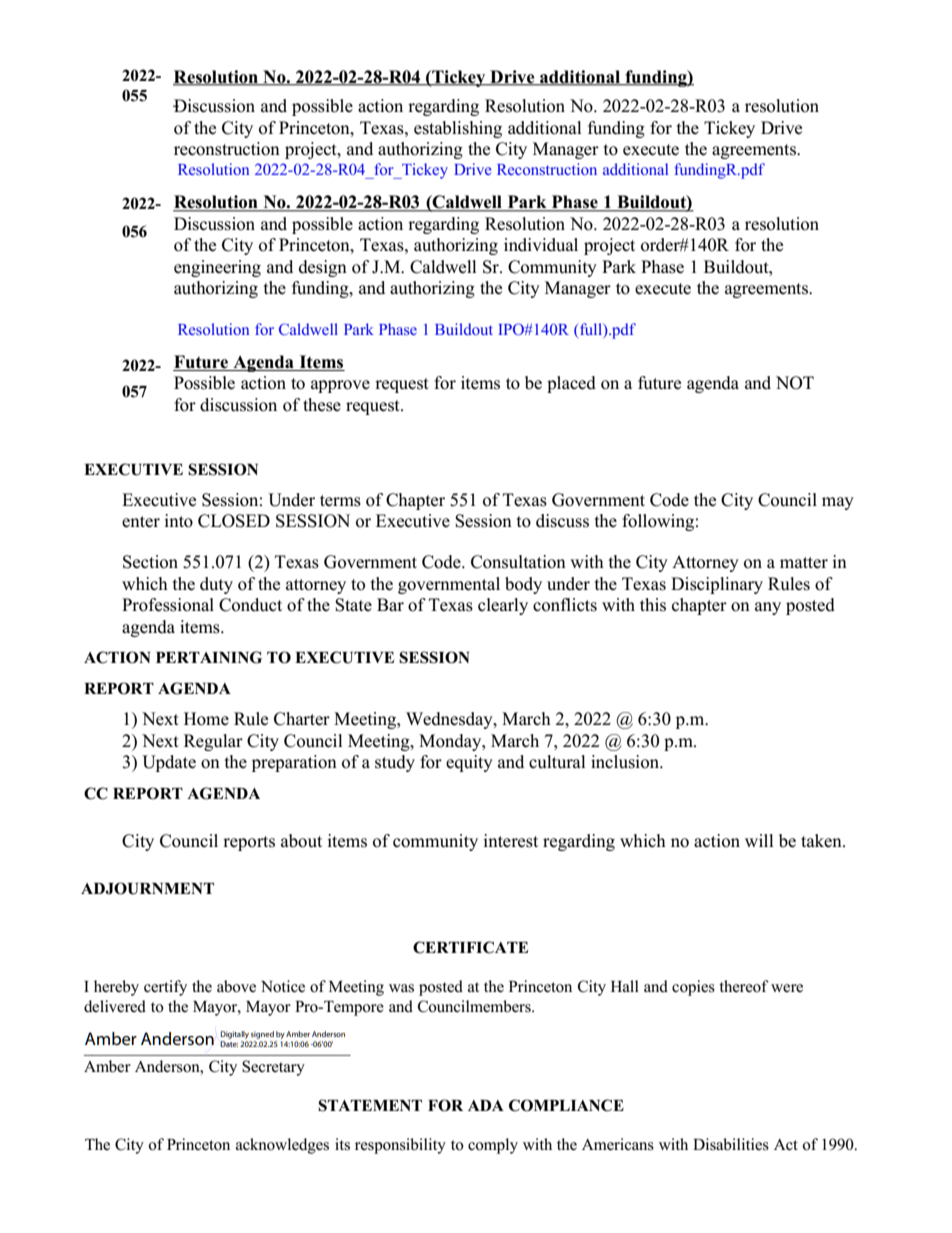 Image resolution: width=952 pixels, height=1233 pixels. I want to click on engineering, so click(217, 268).
